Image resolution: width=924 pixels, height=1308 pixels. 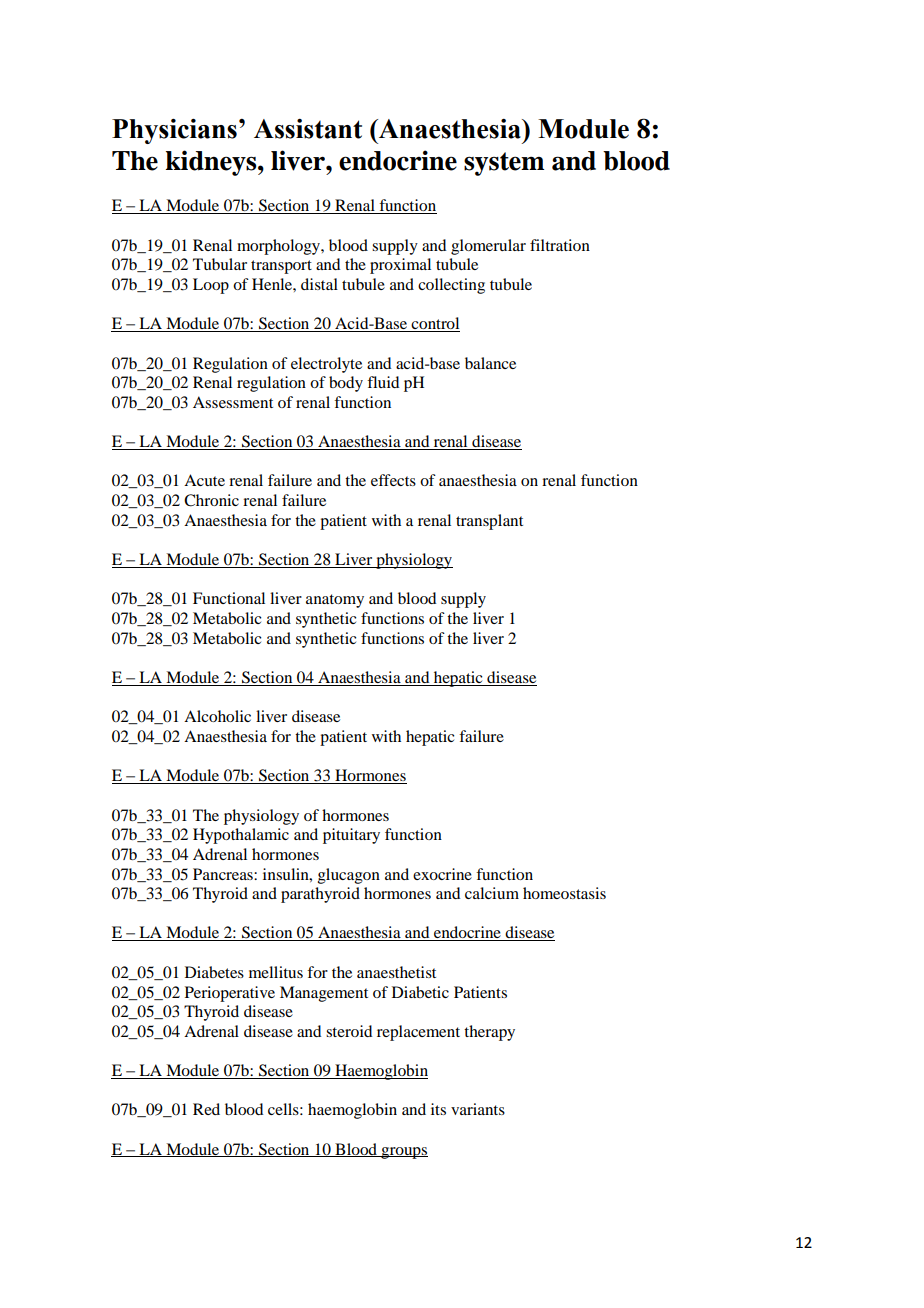 What do you see at coordinates (224, 874) in the screenshot?
I see `Pancreas` at bounding box center [224, 874].
